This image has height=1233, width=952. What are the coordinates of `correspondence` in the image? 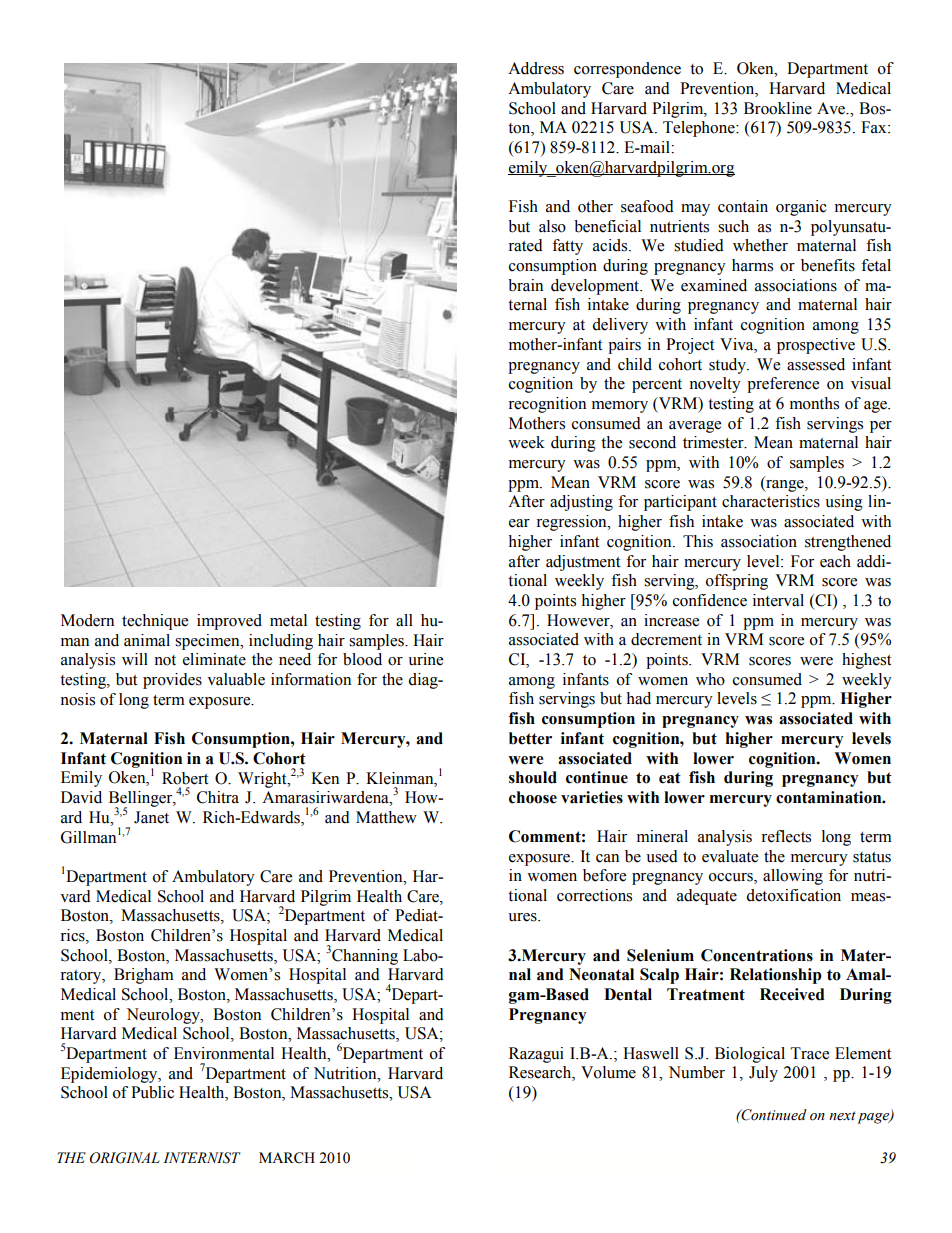 It's located at (627, 70).
